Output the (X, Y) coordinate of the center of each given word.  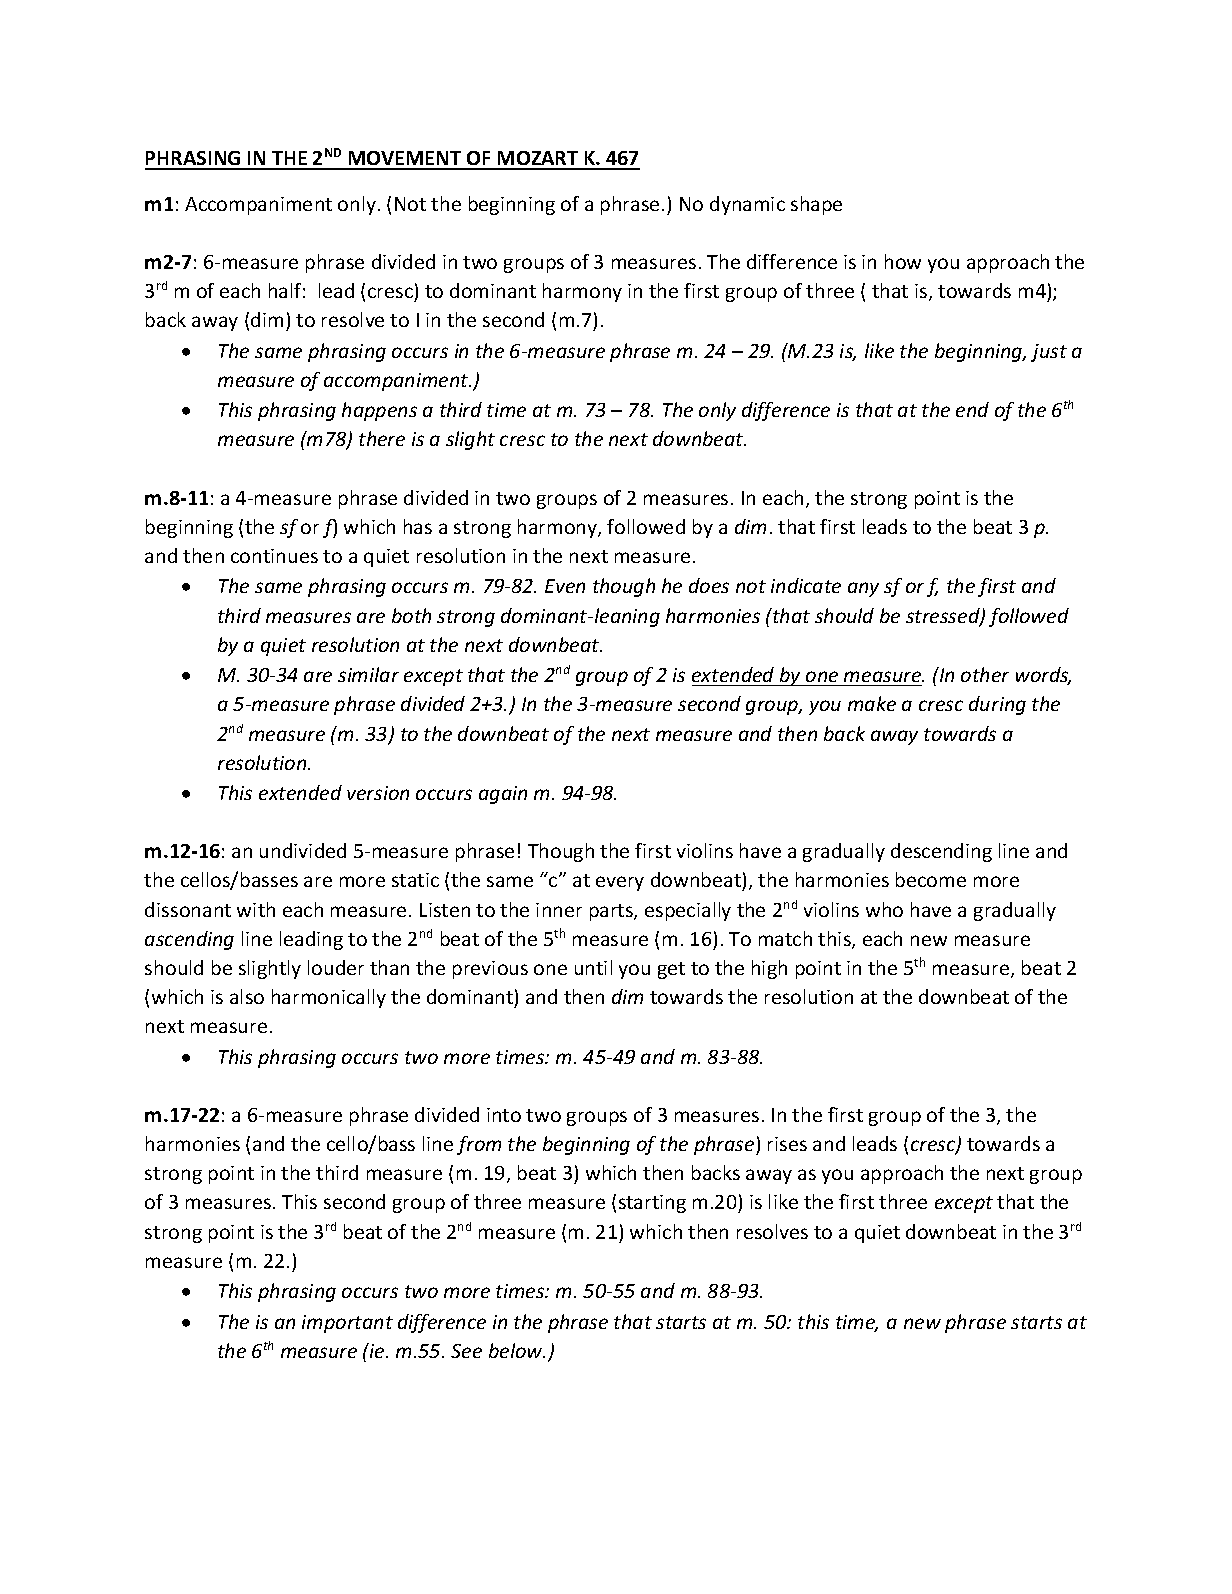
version (378, 793)
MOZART (538, 160)
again (503, 795)
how (903, 261)
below (517, 1350)
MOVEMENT (405, 160)
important (347, 1324)
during (997, 705)
